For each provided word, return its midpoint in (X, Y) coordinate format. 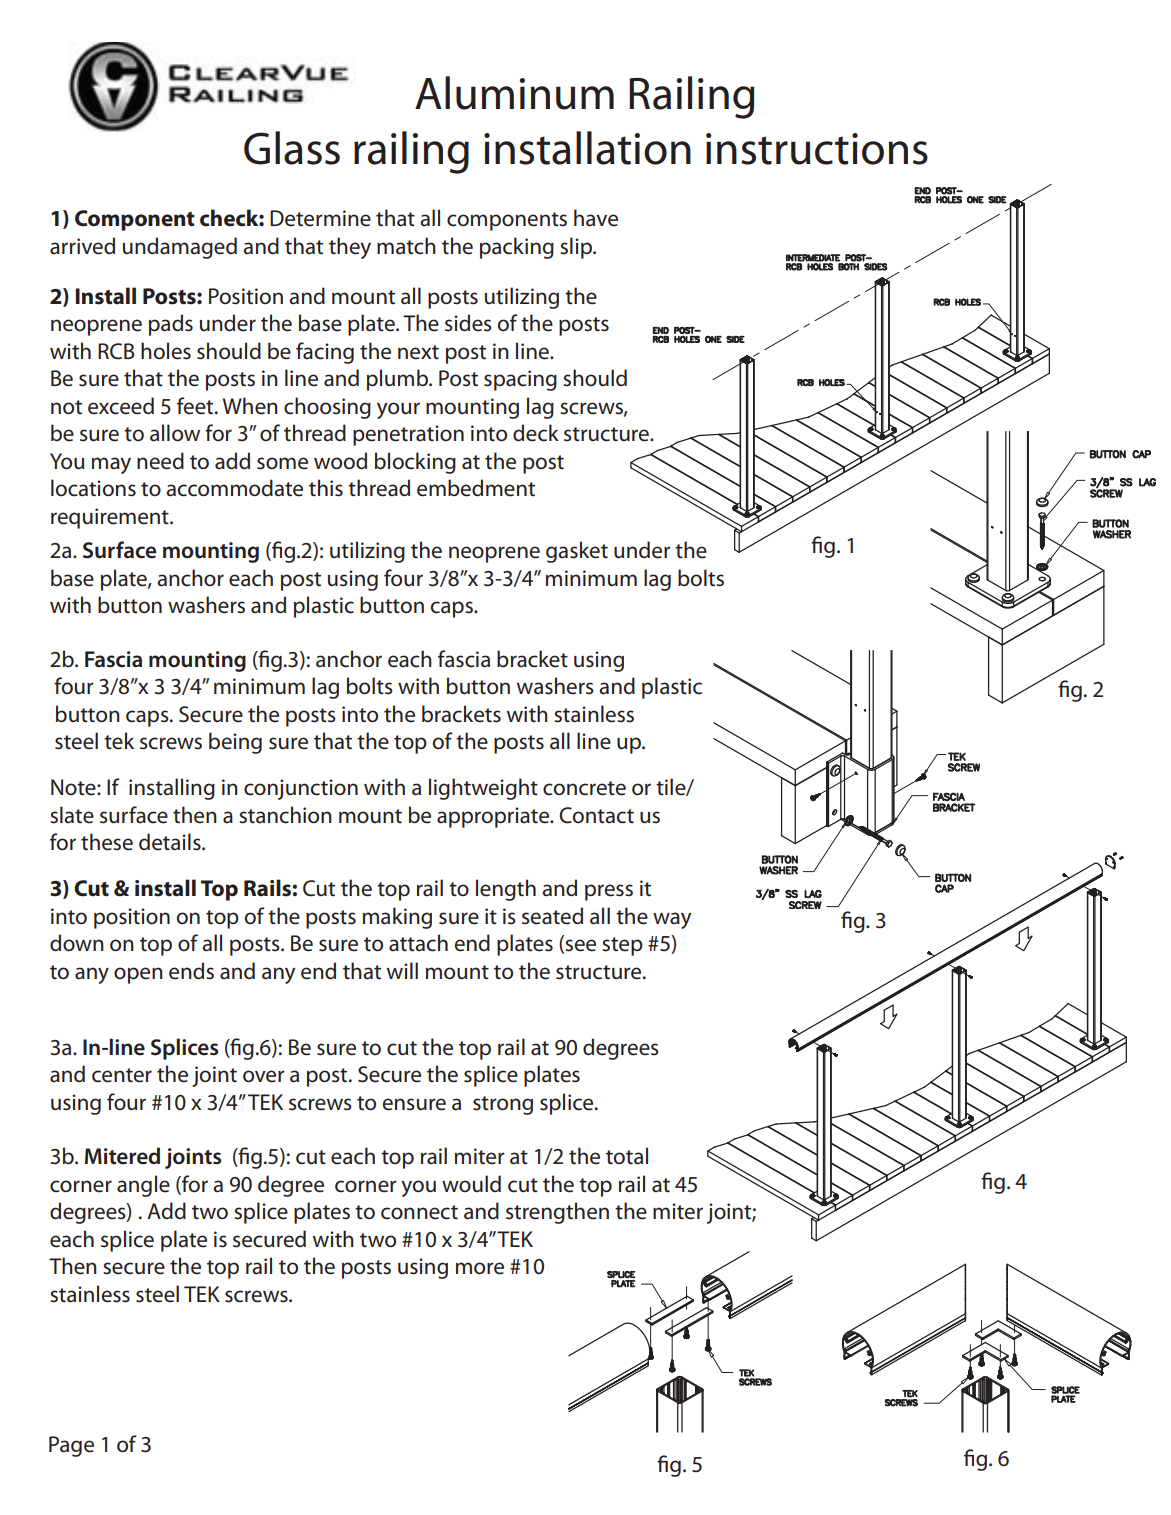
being (235, 743)
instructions (817, 149)
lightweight (483, 789)
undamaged (180, 248)
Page (71, 1446)
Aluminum (514, 93)
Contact (596, 815)
